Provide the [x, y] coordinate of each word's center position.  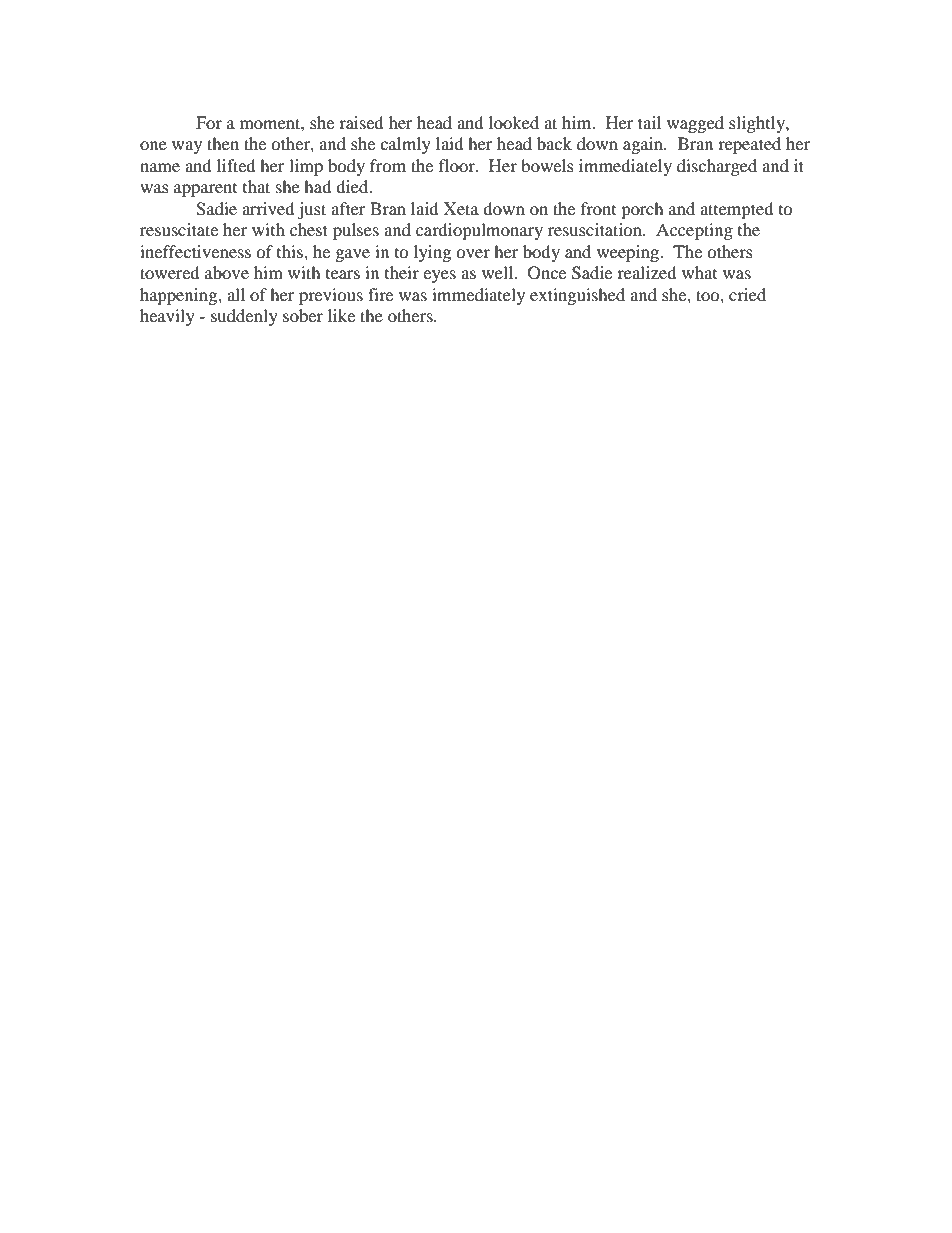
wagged [695, 124]
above [227, 272]
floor [458, 165]
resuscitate [179, 229]
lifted [236, 165]
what [699, 272]
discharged [717, 167]
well [499, 272]
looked [514, 122]
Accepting [694, 231]
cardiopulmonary [479, 231]
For [209, 122]
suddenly [244, 317]
